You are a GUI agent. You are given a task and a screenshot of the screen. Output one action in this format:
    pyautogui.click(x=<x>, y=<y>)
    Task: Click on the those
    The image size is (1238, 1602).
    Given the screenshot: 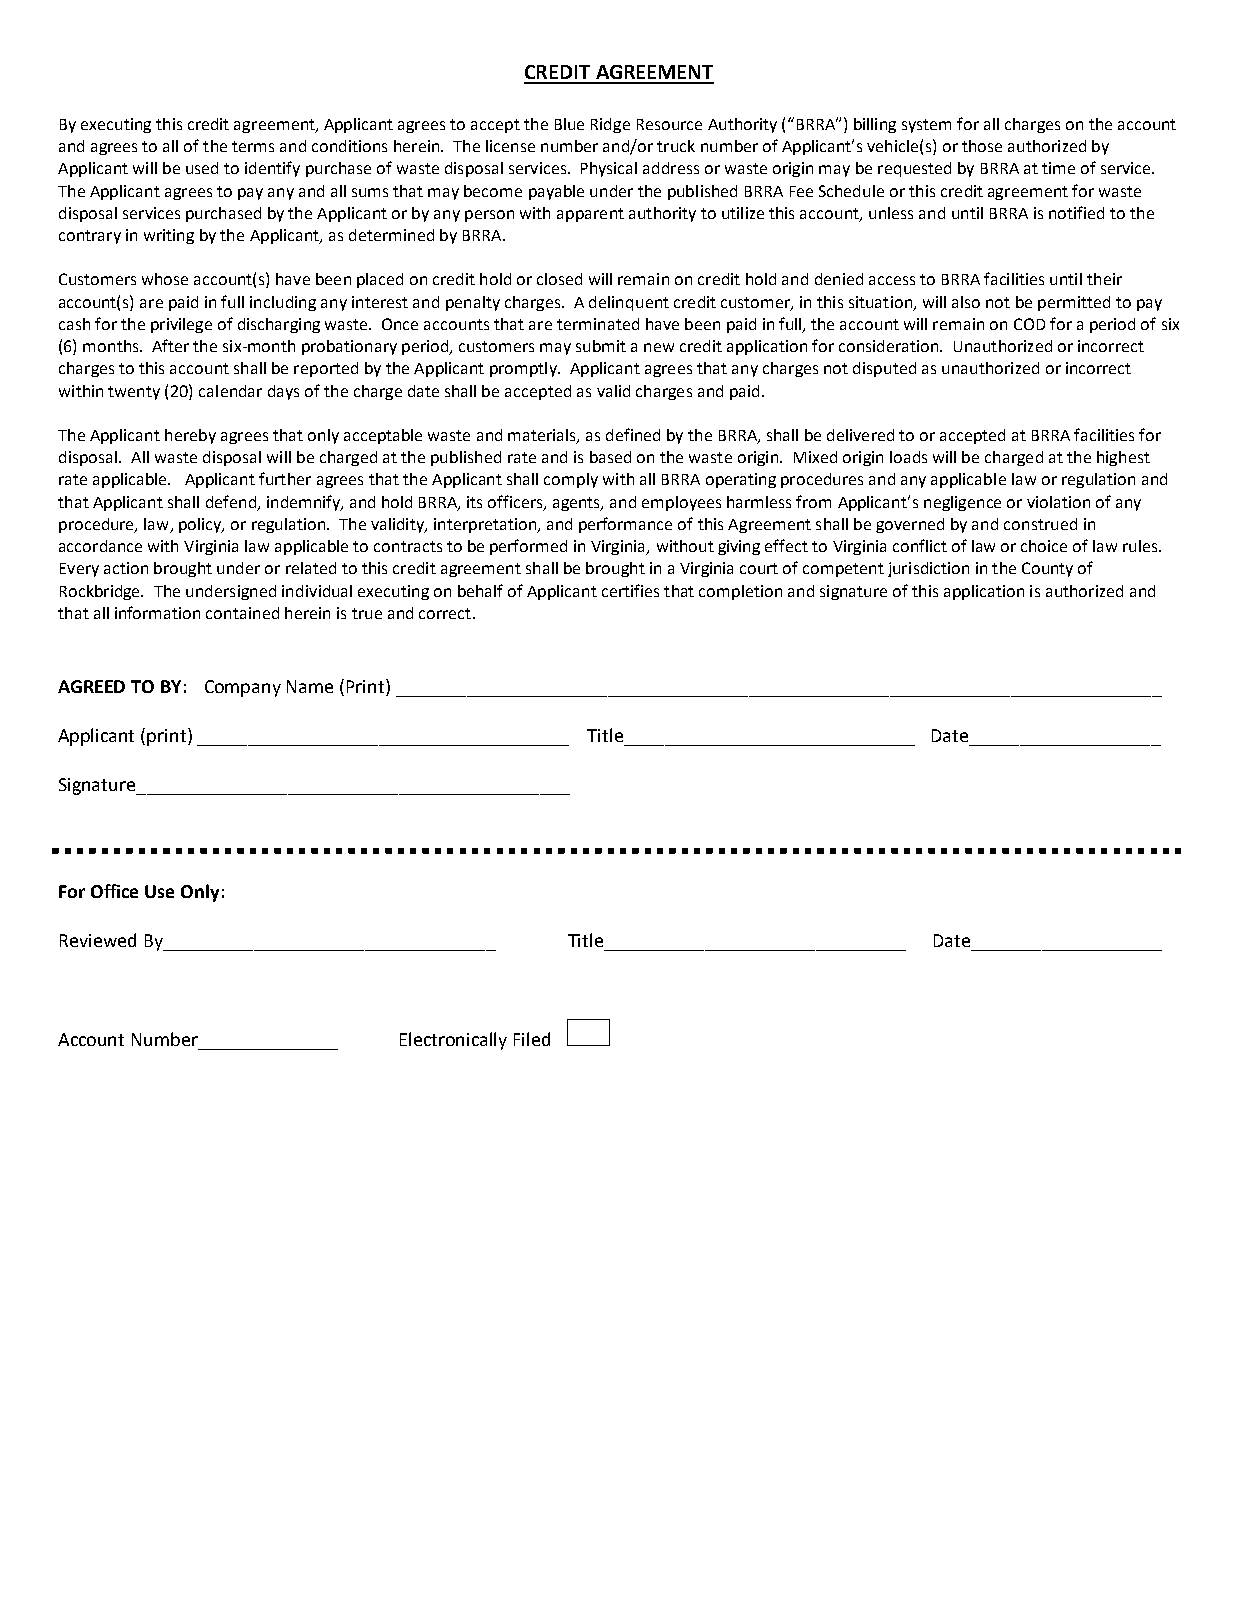 What is the action you would take?
    pyautogui.click(x=982, y=146)
